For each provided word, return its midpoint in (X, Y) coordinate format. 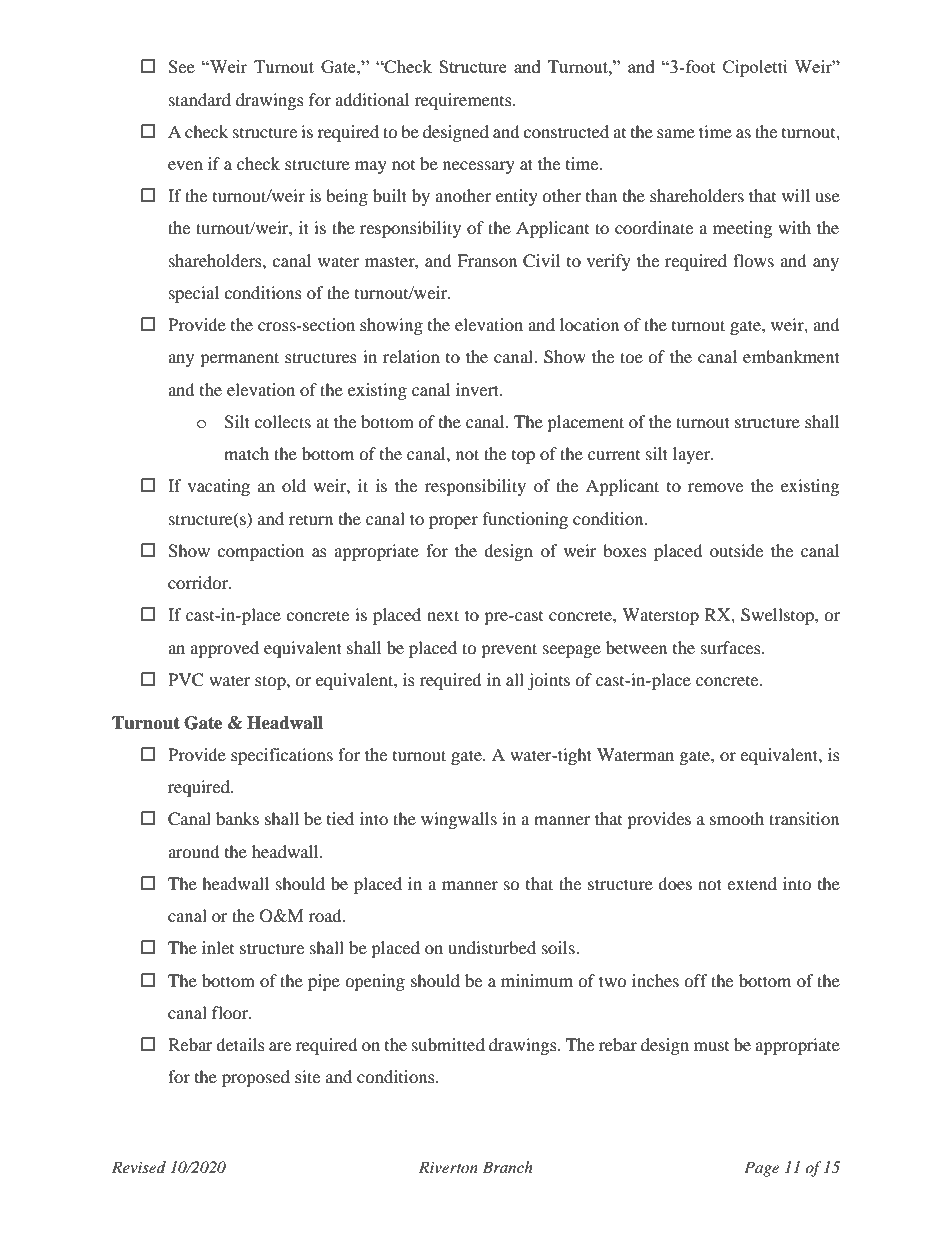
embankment (791, 356)
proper (453, 522)
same (676, 133)
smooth (737, 818)
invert (479, 389)
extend (752, 883)
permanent (239, 359)
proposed (256, 1078)
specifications (282, 756)
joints (548, 681)
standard (200, 99)
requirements (464, 101)
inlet (218, 947)
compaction (260, 552)
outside (736, 550)
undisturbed (492, 947)
